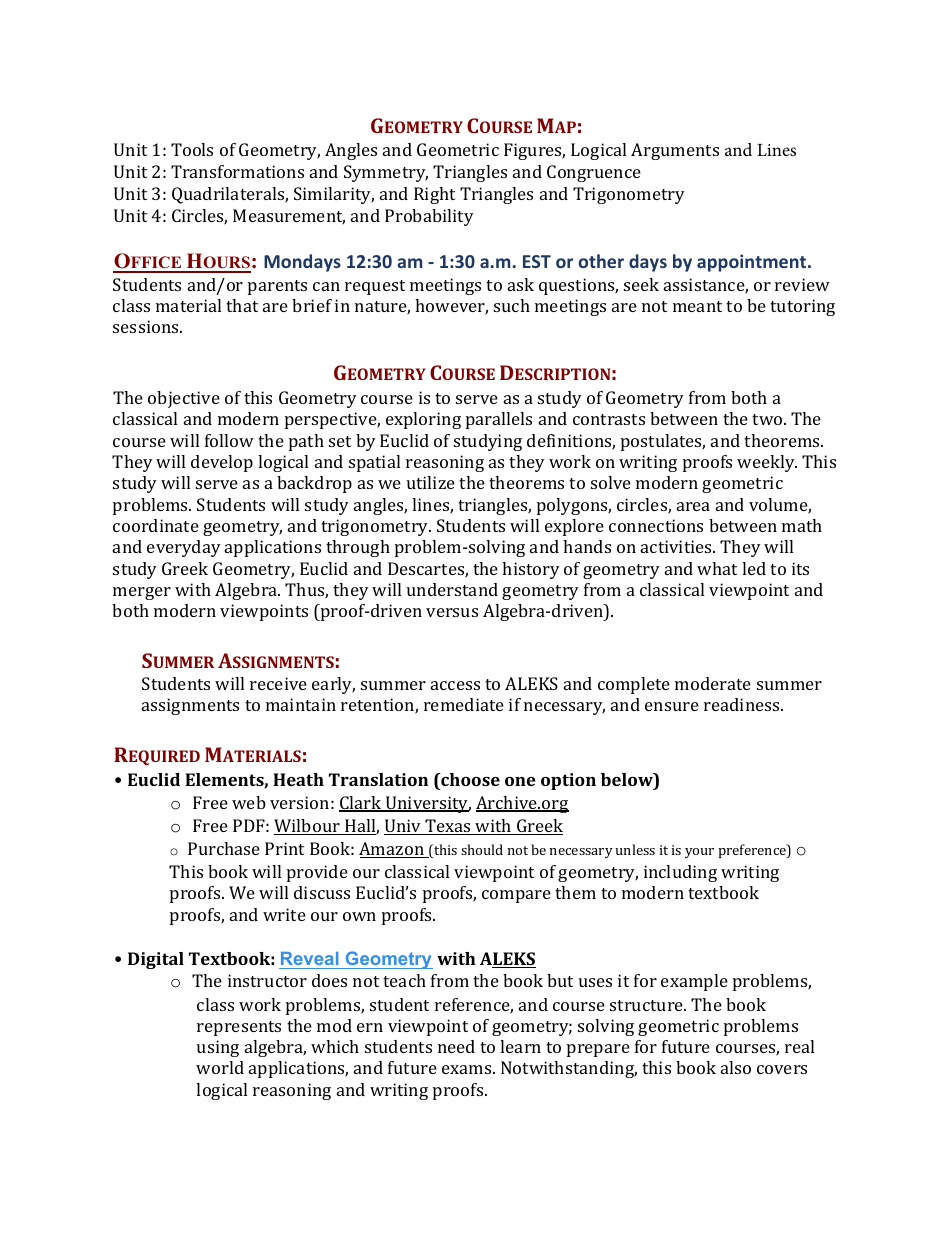  Describe the element at coordinates (218, 1048) in the document. I see `using` at that location.
